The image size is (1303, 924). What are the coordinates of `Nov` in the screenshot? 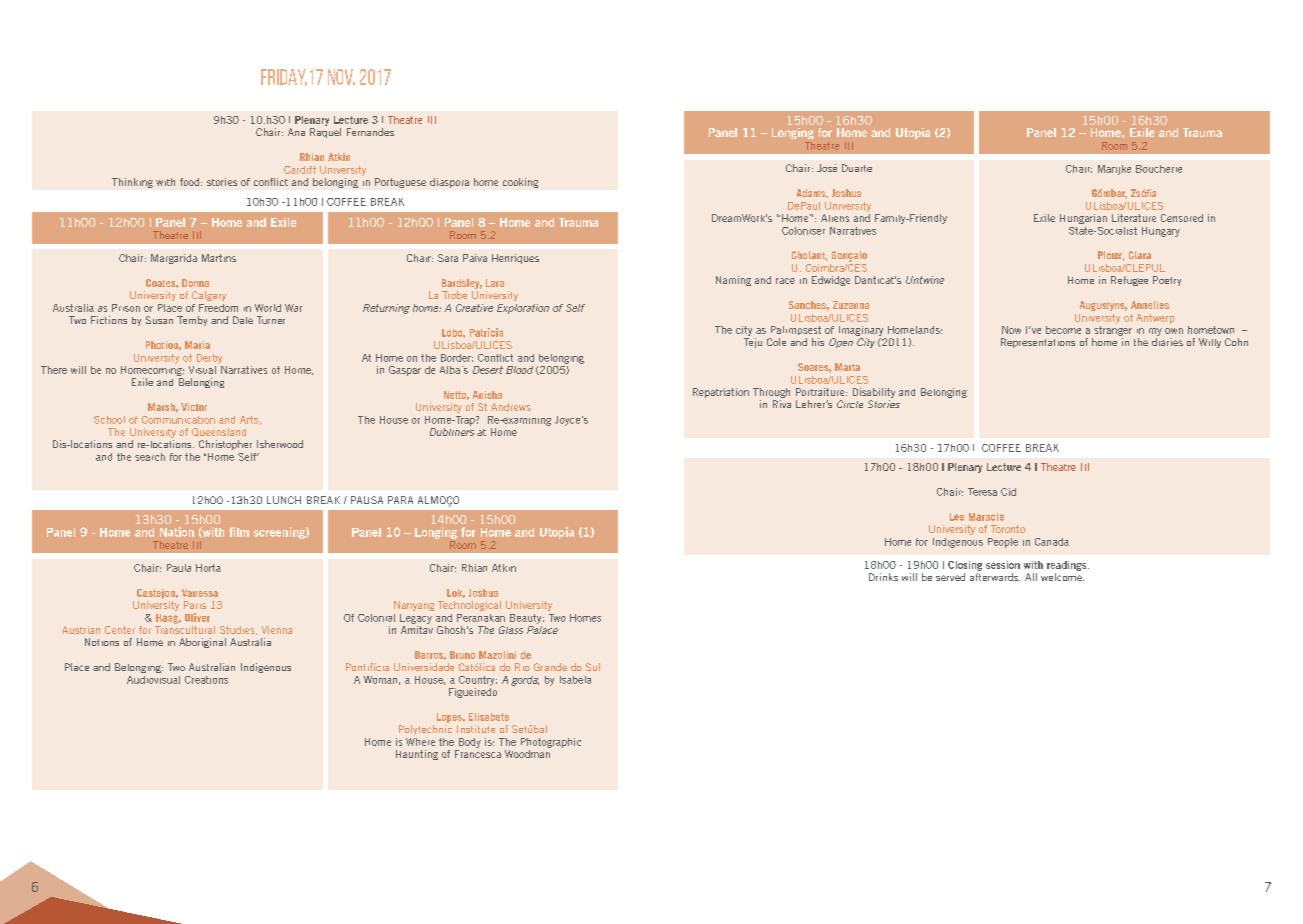 It's located at (341, 77).
